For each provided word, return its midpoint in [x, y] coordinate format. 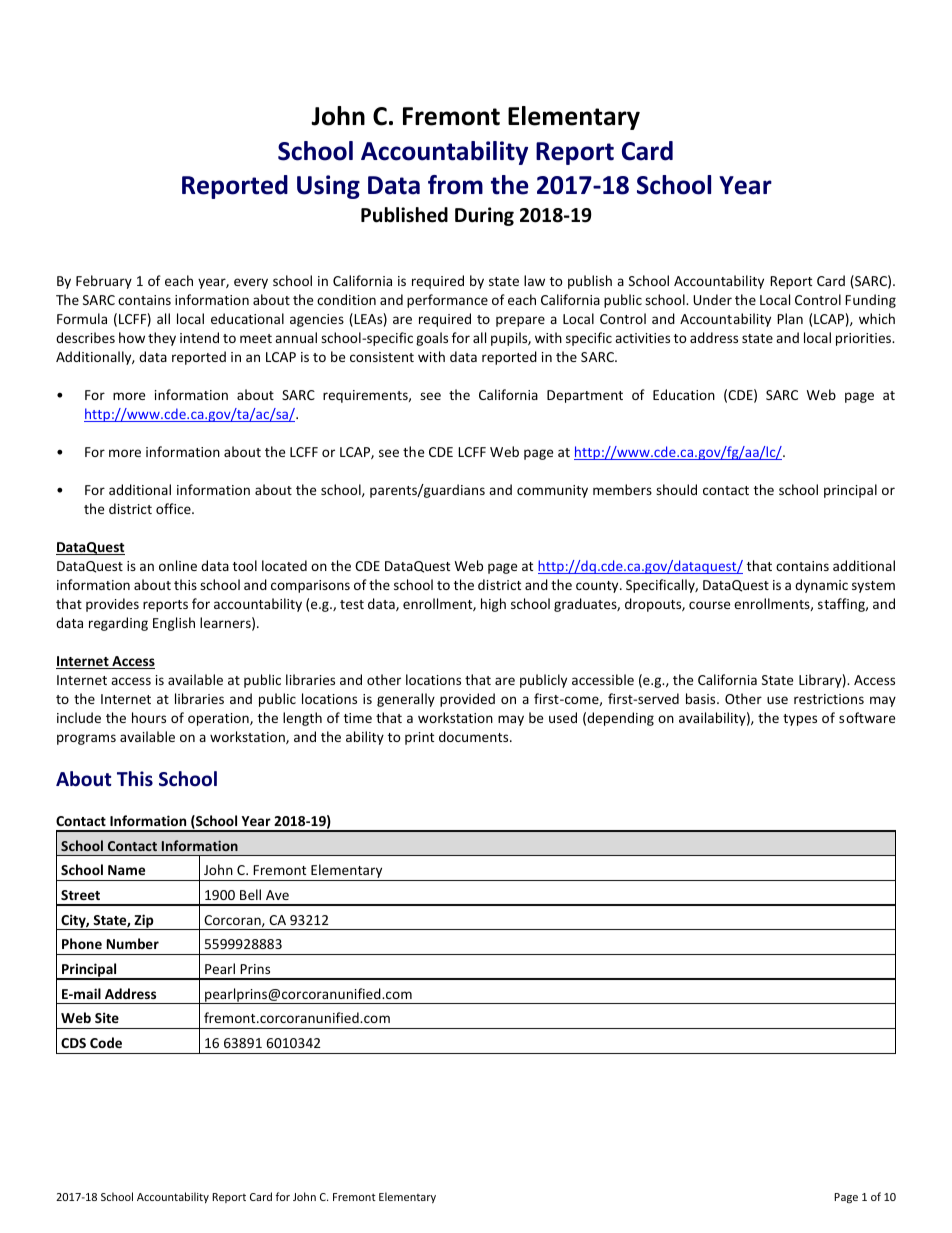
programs [86, 739]
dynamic [821, 586]
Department [585, 396]
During [484, 216]
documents [475, 736]
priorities [865, 339]
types [800, 720]
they [162, 339]
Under [712, 299]
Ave [277, 895]
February [104, 282]
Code [106, 1042]
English [174, 624]
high [493, 605]
